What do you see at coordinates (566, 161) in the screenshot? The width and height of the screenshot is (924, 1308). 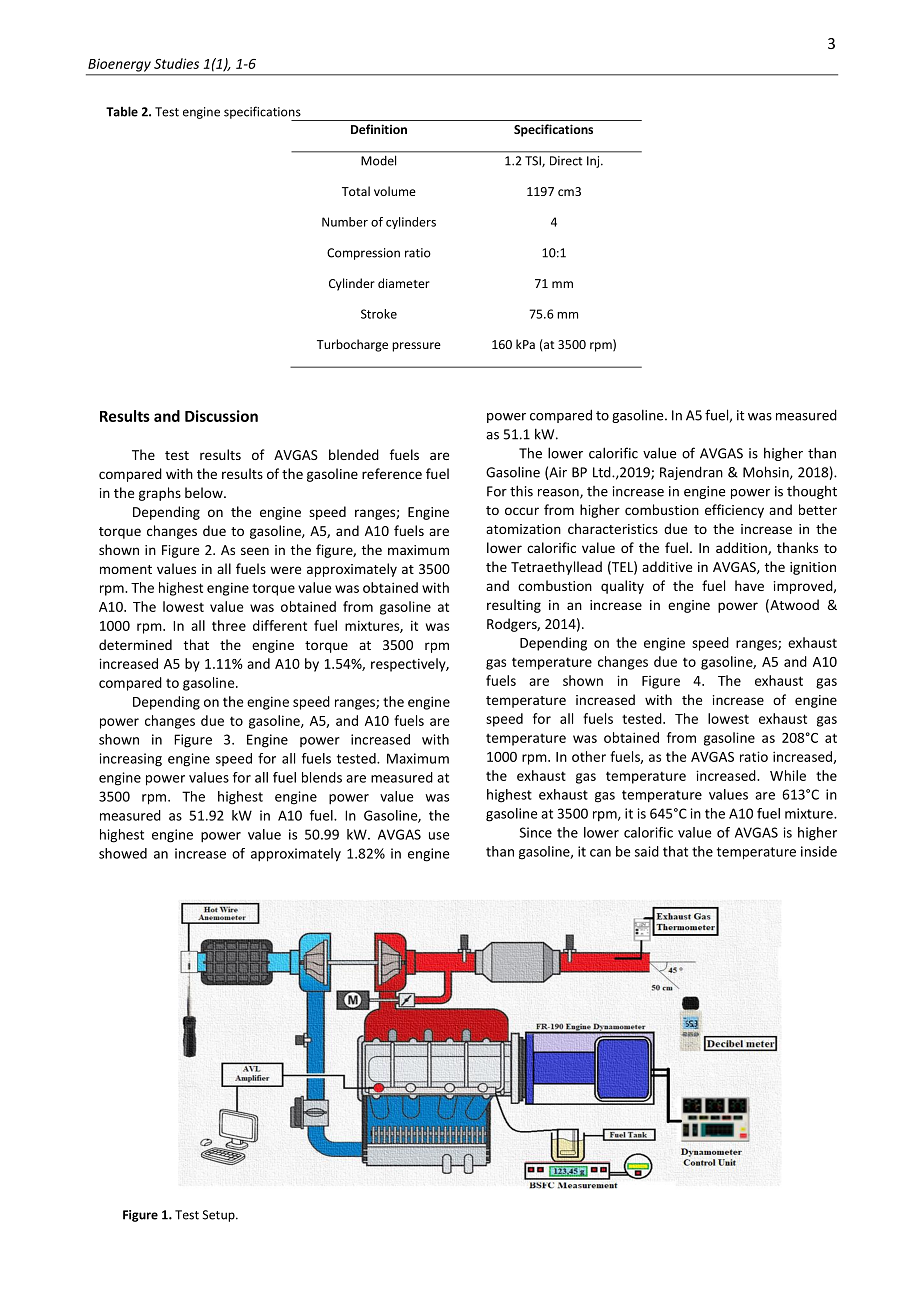 I see `Direct` at bounding box center [566, 161].
